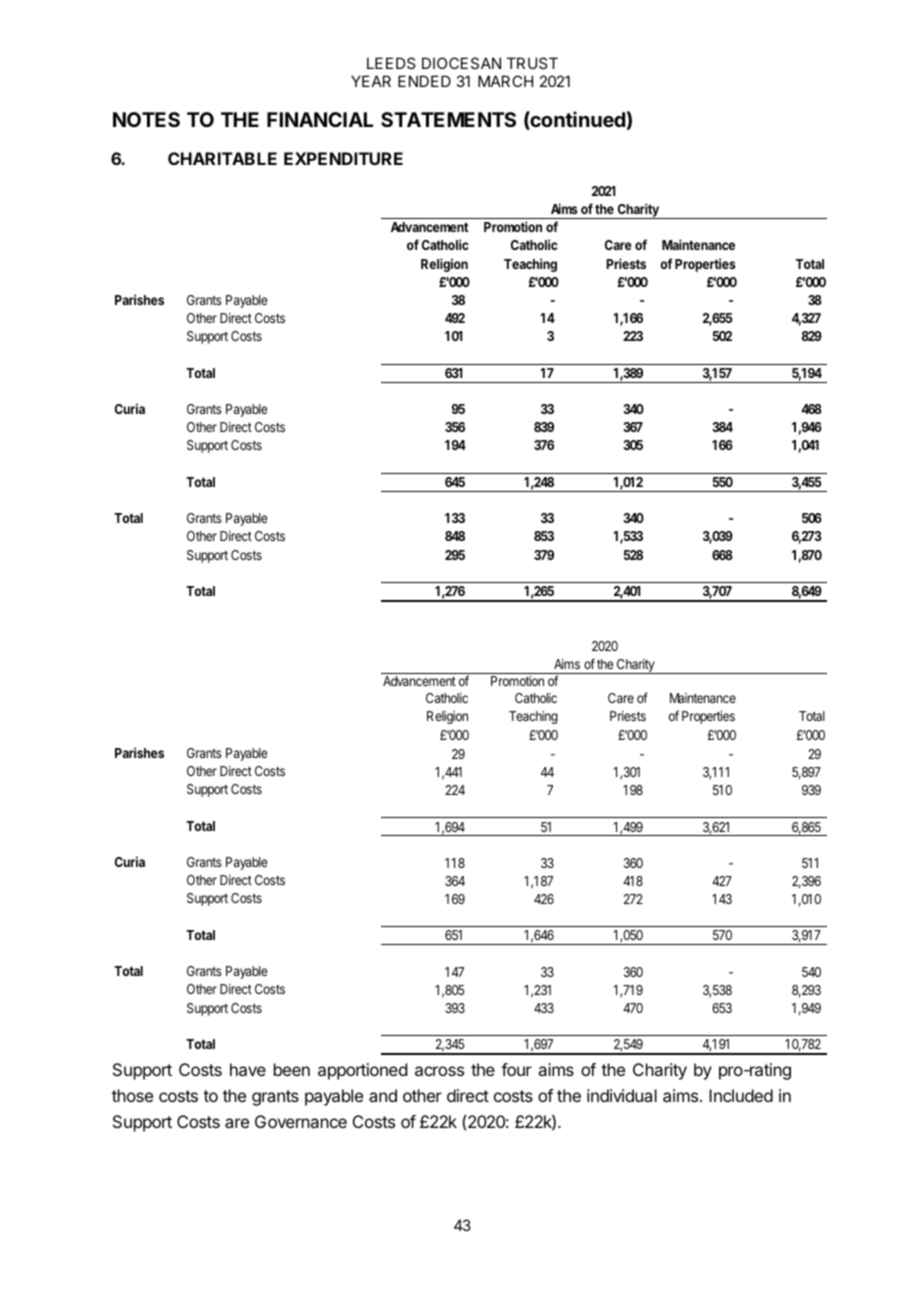  What do you see at coordinates (248, 1069) in the screenshot?
I see `have` at bounding box center [248, 1069].
